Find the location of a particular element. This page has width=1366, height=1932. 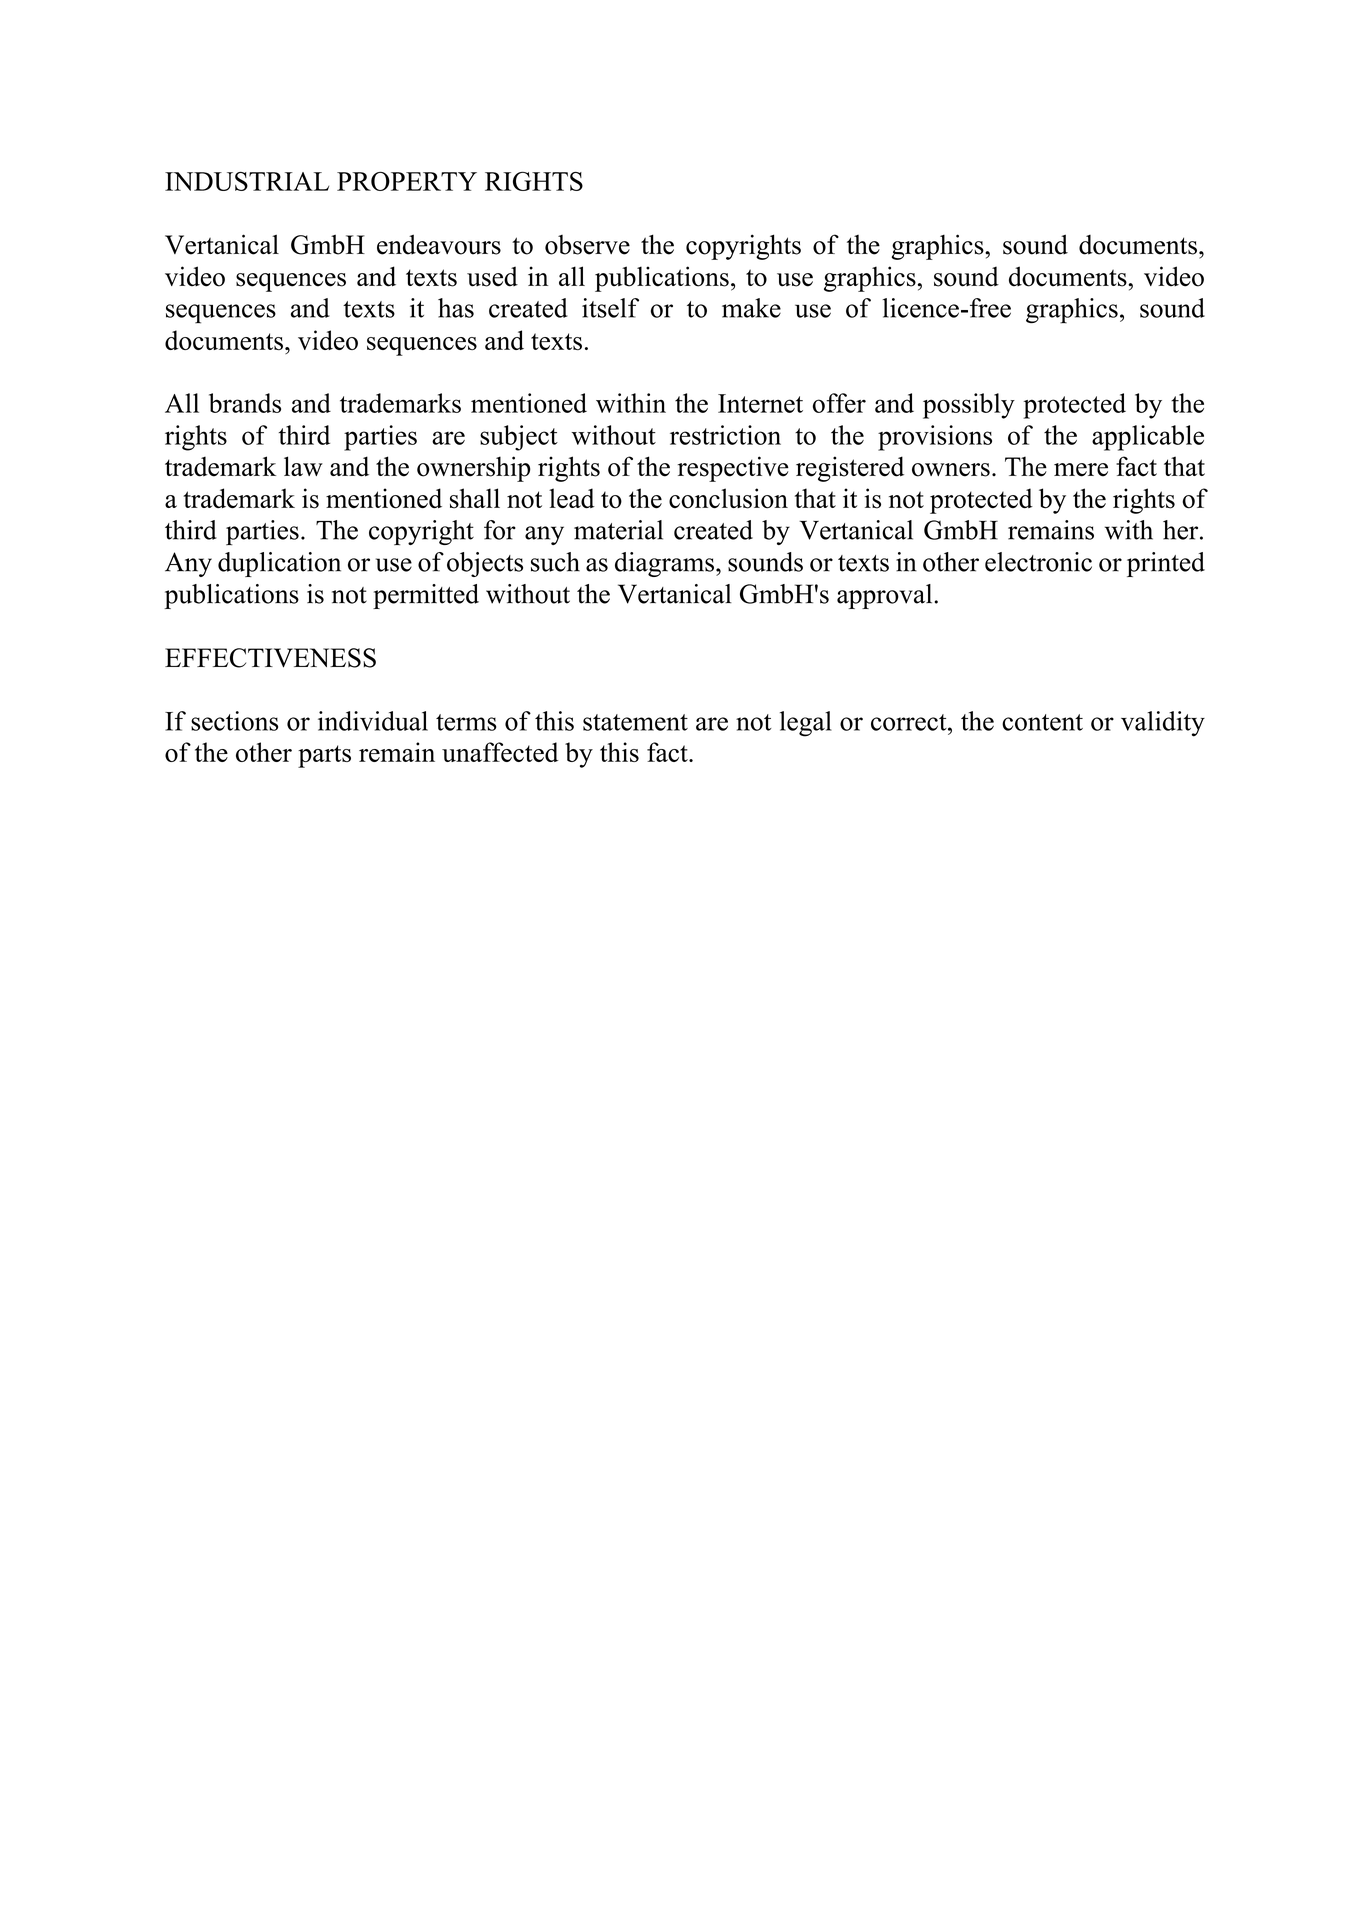

make is located at coordinates (751, 308).
